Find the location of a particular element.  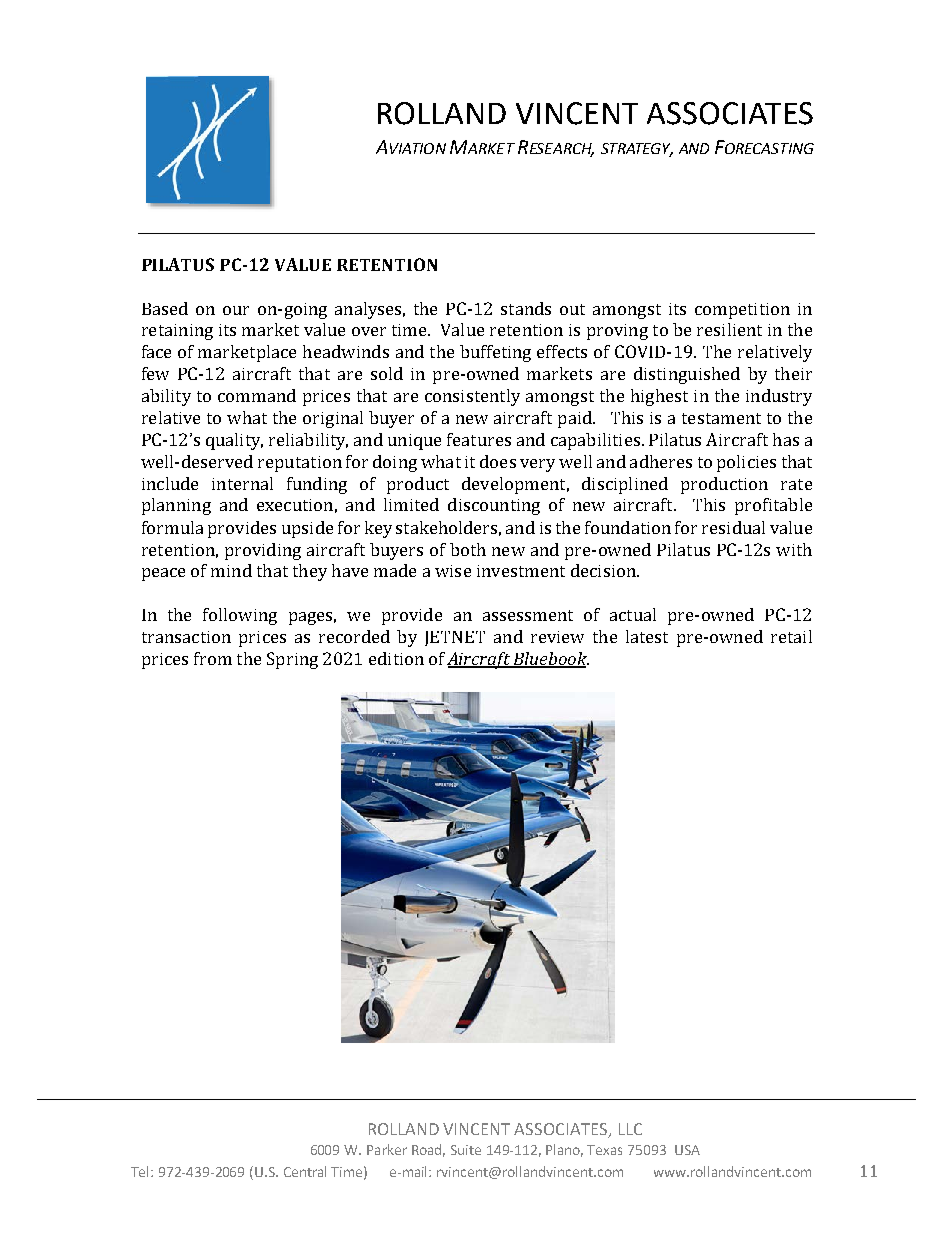

residual is located at coordinates (733, 527).
